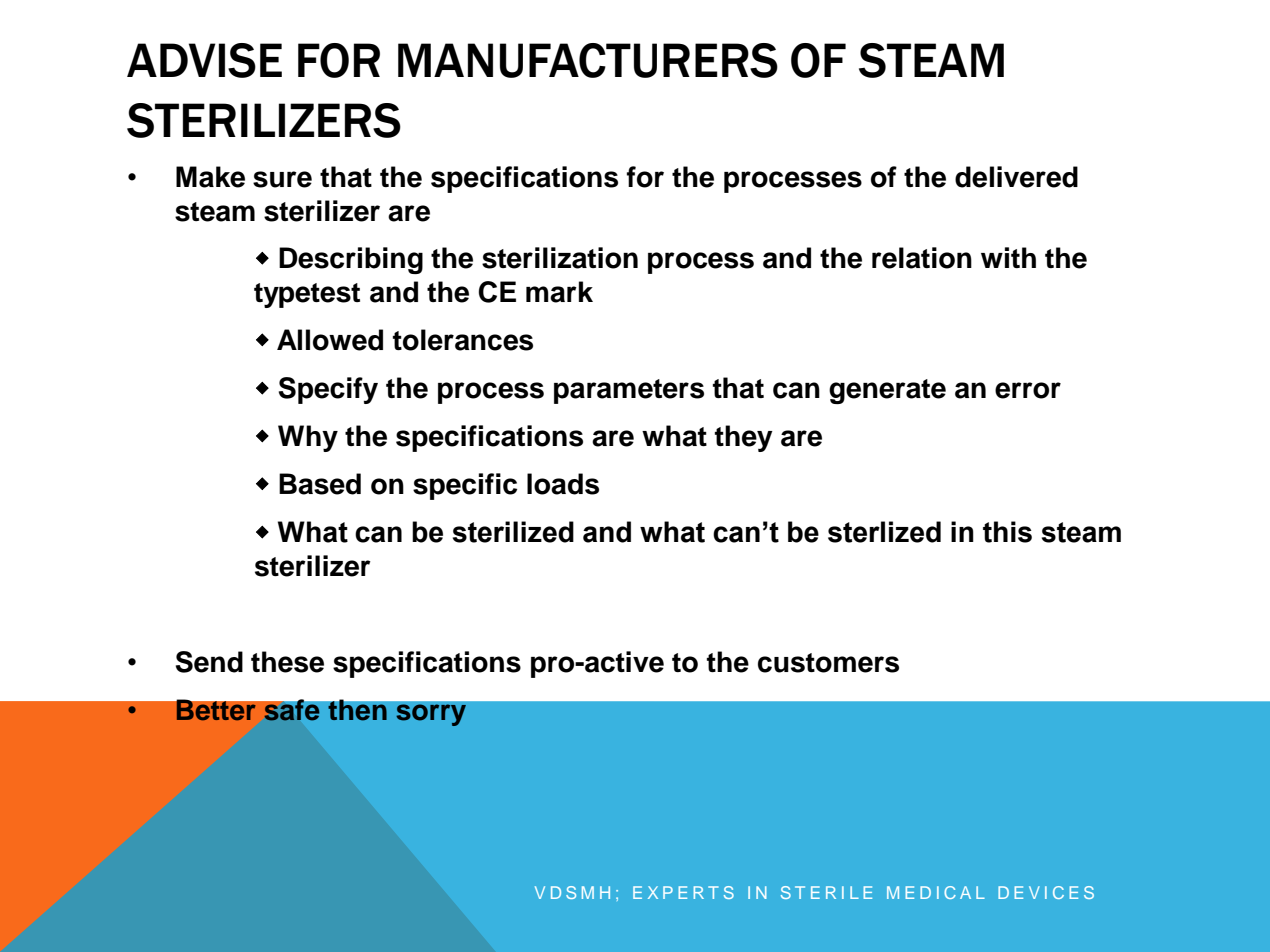 The width and height of the image is (1270, 952). What do you see at coordinates (588, 60) in the image?
I see `MANUFACTURERS` at bounding box center [588, 60].
